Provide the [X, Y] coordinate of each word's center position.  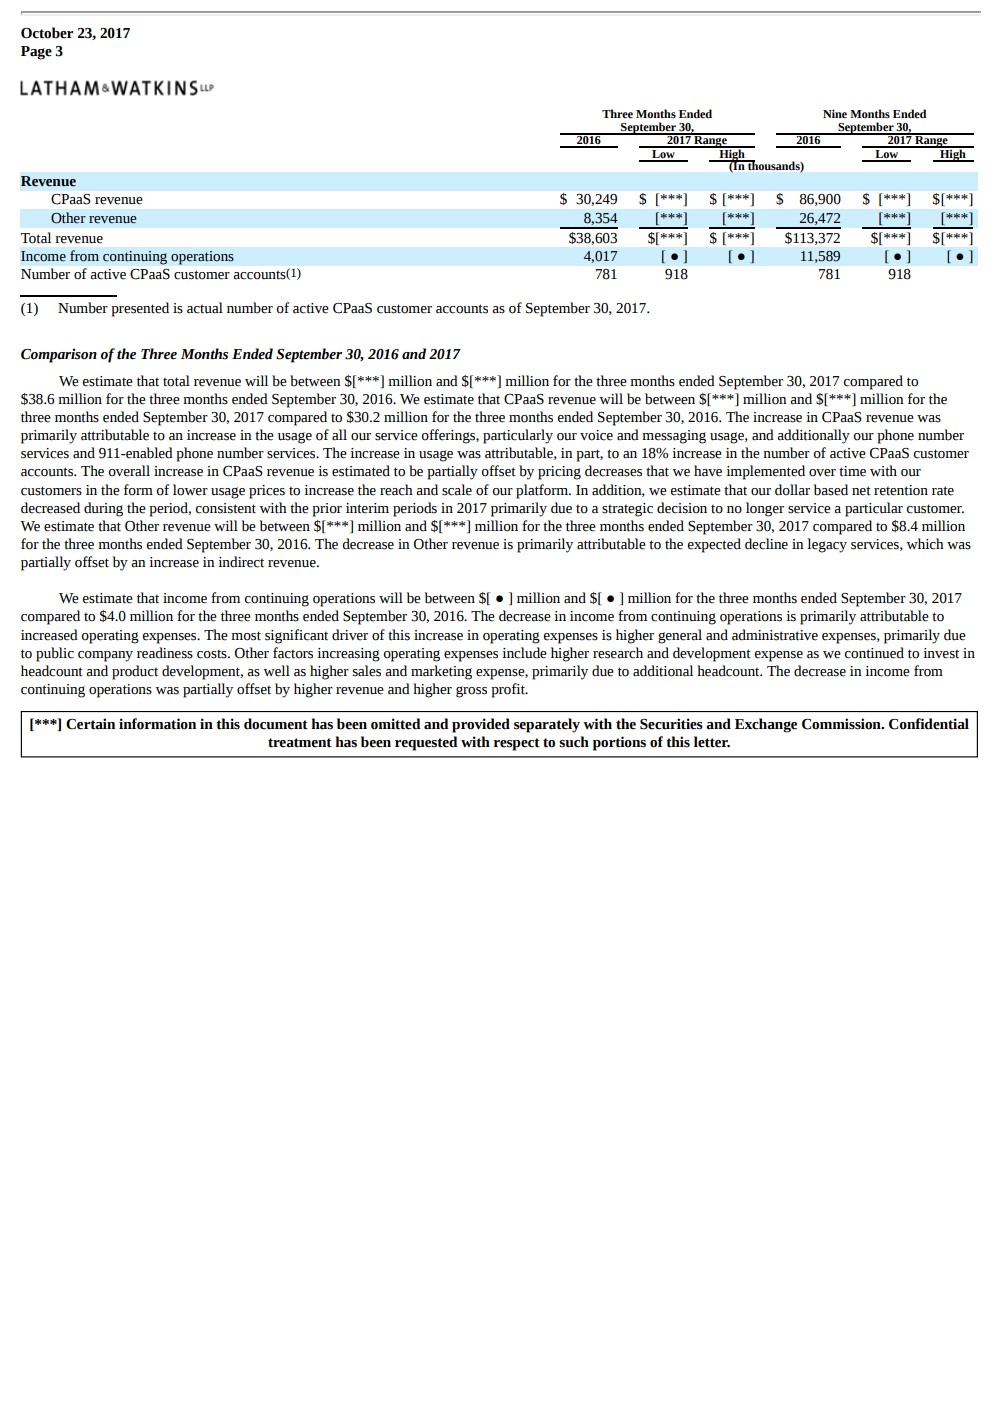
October [47, 33]
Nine [835, 113]
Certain [90, 724]
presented [140, 309]
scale [457, 490]
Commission [842, 724]
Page [36, 53]
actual [205, 308]
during [103, 509]
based [831, 490]
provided [481, 725]
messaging [674, 437]
